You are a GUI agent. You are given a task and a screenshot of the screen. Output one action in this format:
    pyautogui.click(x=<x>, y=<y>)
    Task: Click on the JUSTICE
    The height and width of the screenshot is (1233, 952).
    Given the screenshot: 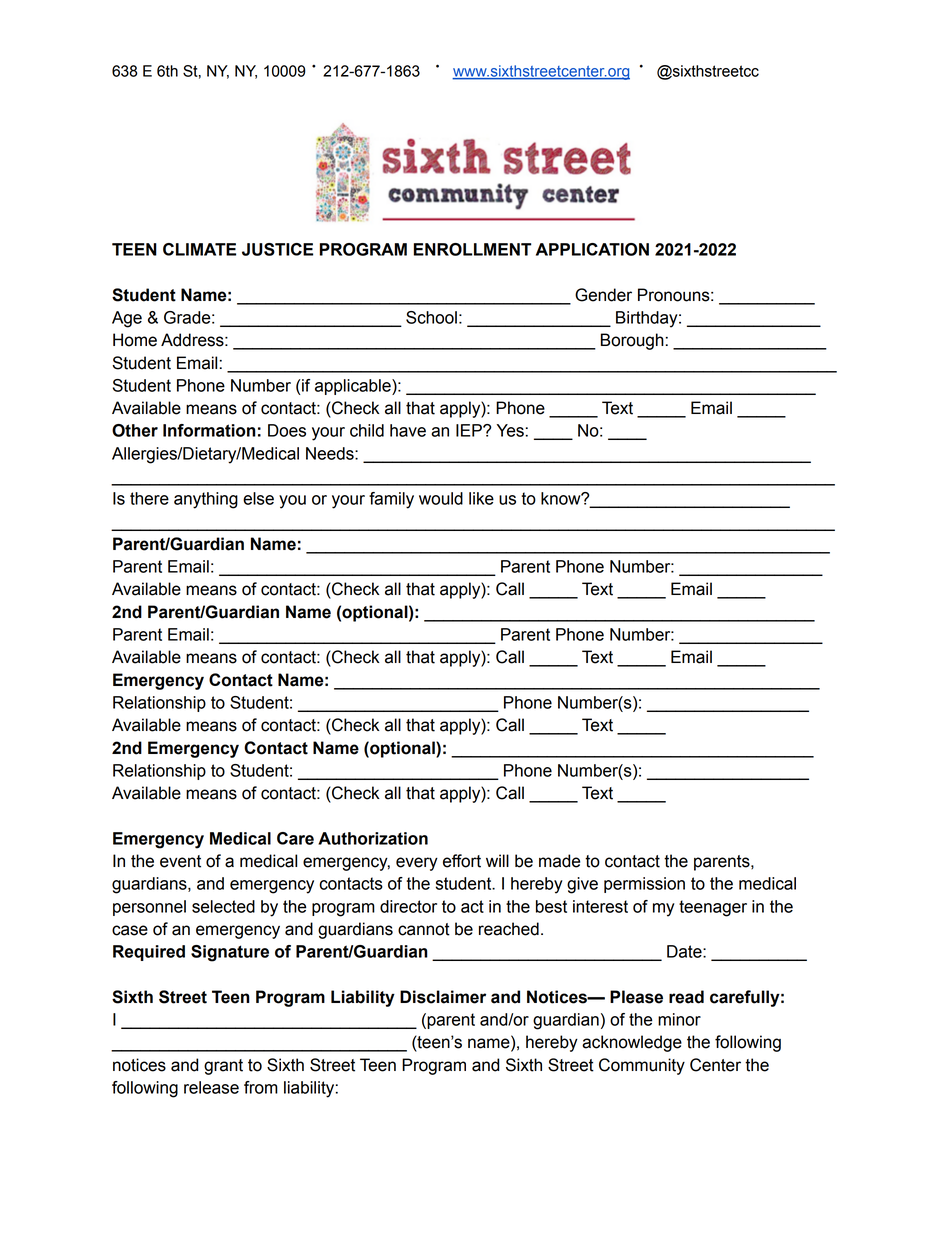 What is the action you would take?
    pyautogui.click(x=277, y=249)
